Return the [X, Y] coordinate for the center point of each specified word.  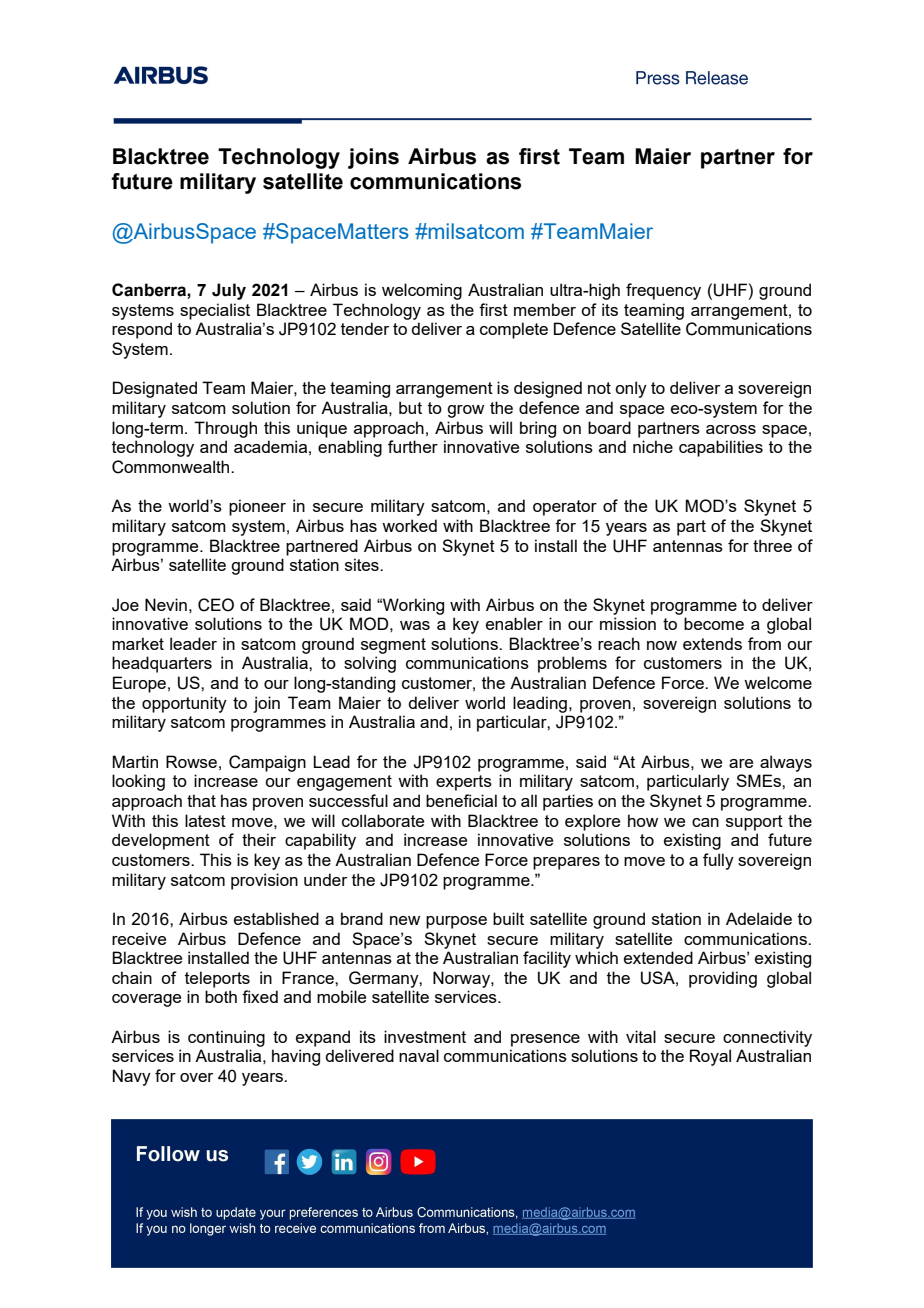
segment [393, 646]
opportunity [184, 704]
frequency [663, 291]
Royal [710, 1057]
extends [712, 643]
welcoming [422, 291]
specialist [215, 311]
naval [419, 1055]
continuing [226, 1038]
